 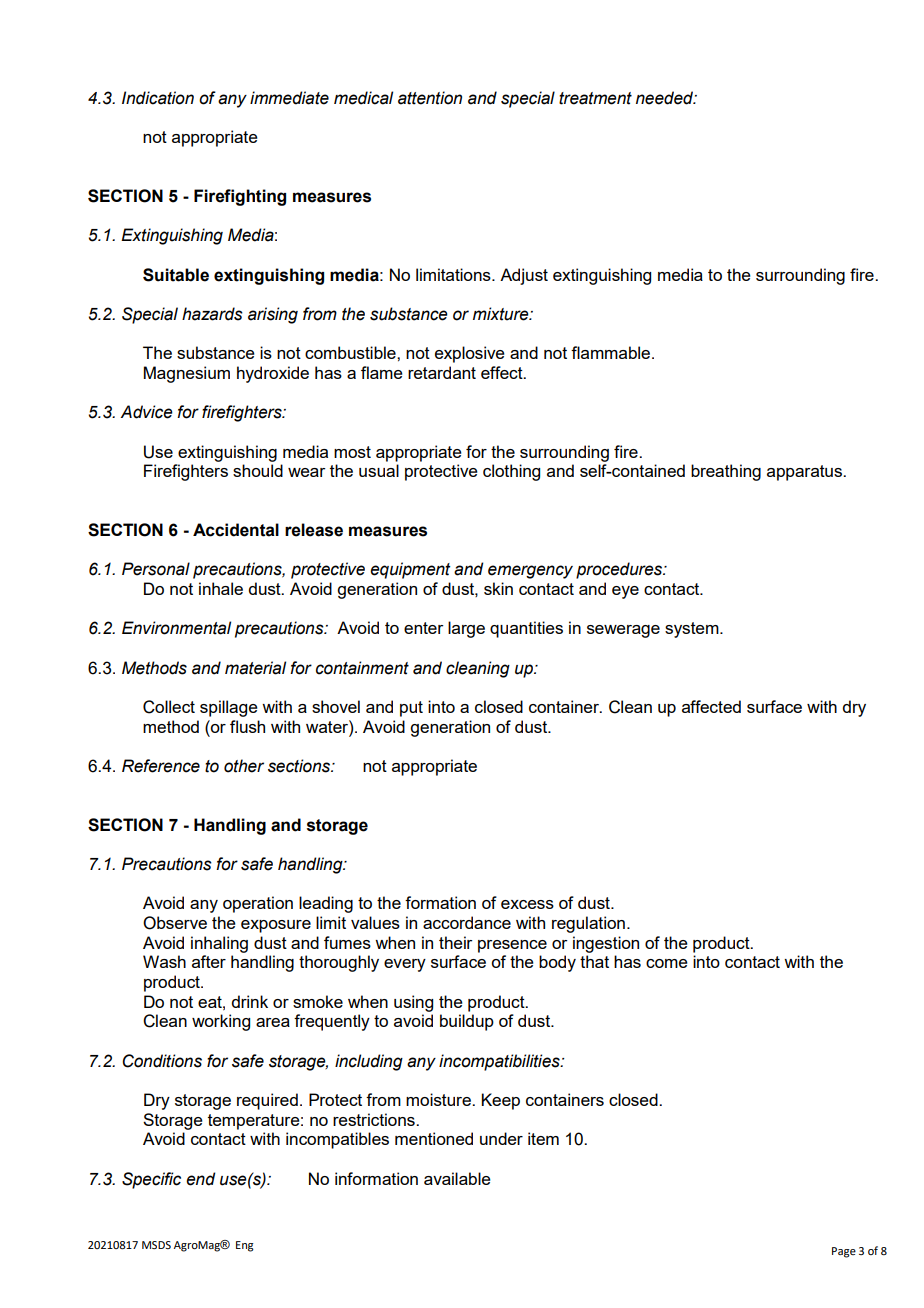 What do you see at coordinates (258, 904) in the screenshot?
I see `operation` at bounding box center [258, 904].
